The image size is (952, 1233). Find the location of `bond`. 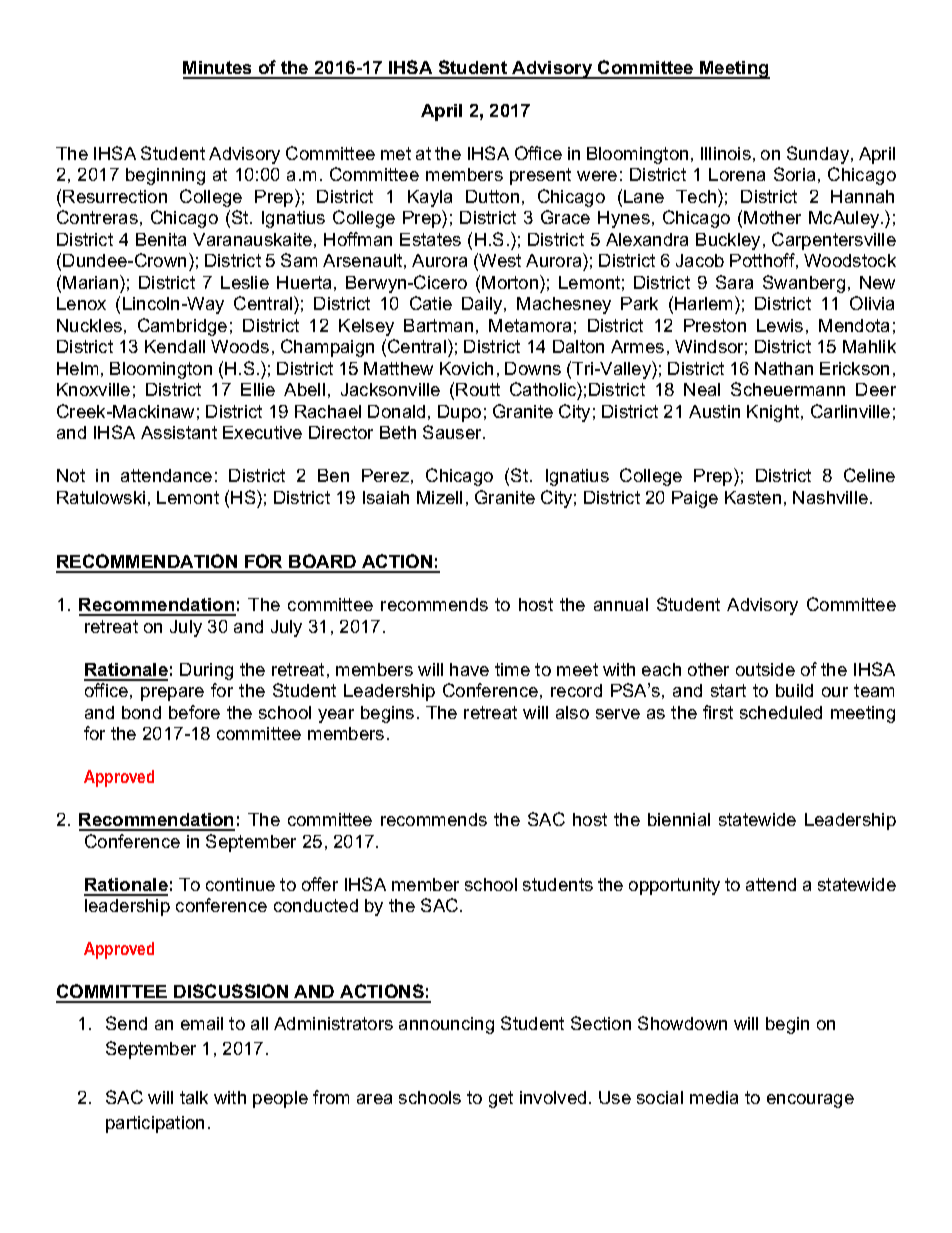

bond is located at coordinates (141, 712).
